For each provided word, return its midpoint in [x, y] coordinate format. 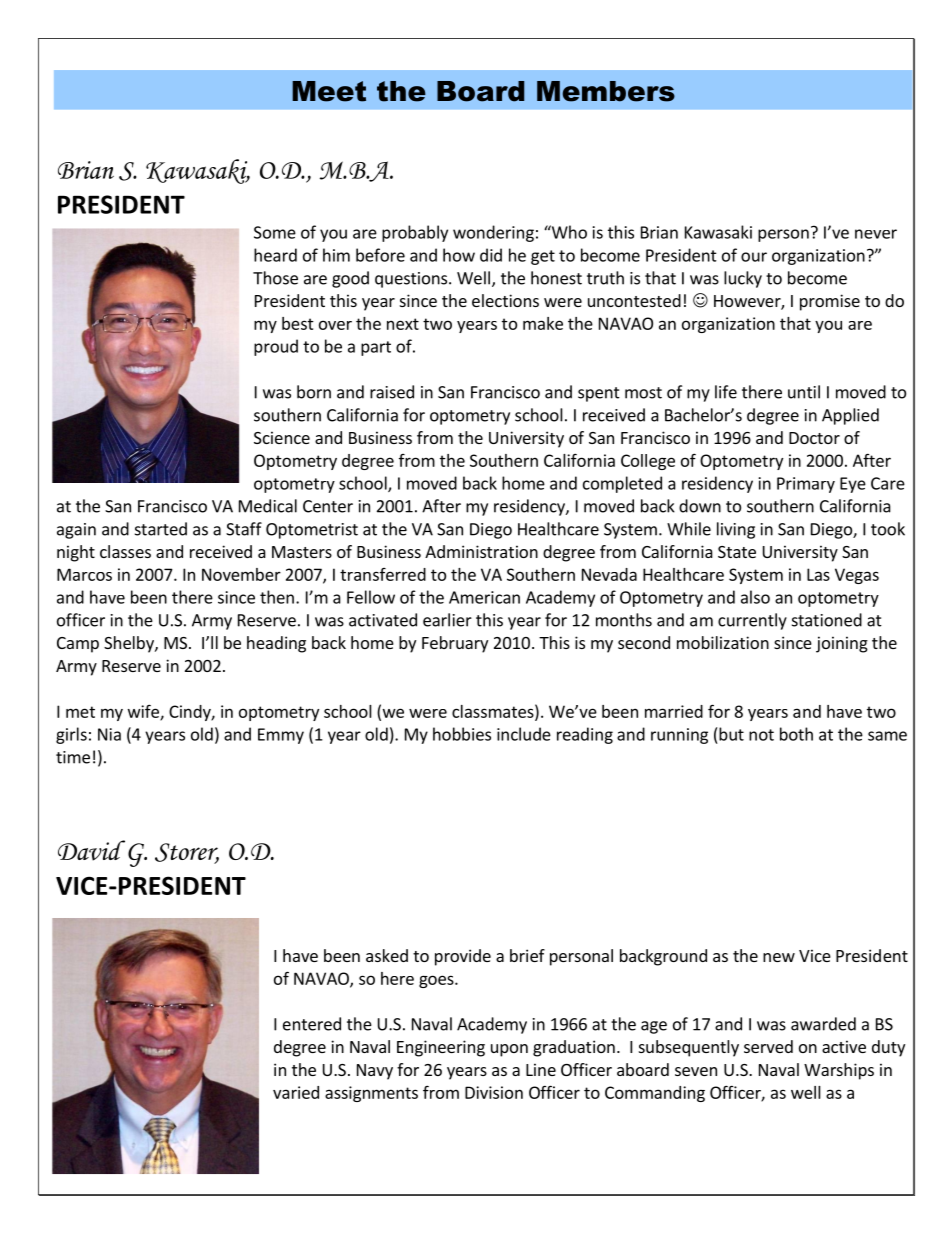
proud [276, 347]
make [543, 323]
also [755, 597]
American [484, 597]
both [796, 734]
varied [296, 1092]
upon [509, 1050]
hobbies [462, 734]
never [876, 234]
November [241, 574]
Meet [329, 91]
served [768, 1046]
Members [606, 91]
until [804, 392]
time [73, 757]
